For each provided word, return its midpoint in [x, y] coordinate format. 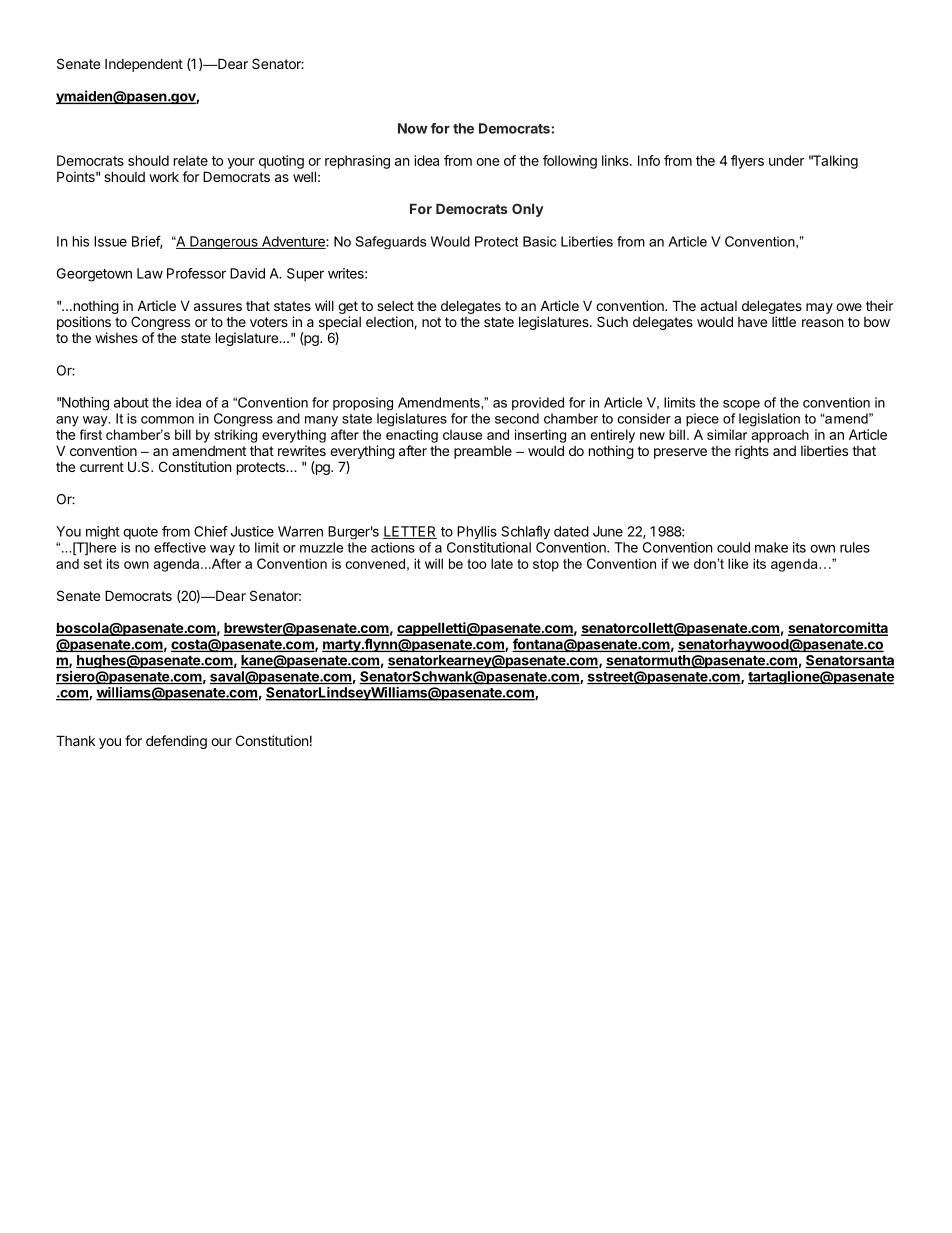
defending [176, 742]
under [787, 160]
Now [413, 128]
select [395, 306]
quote [140, 533]
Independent [144, 65]
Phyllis [477, 532]
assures [218, 307]
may [819, 308]
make [771, 547]
